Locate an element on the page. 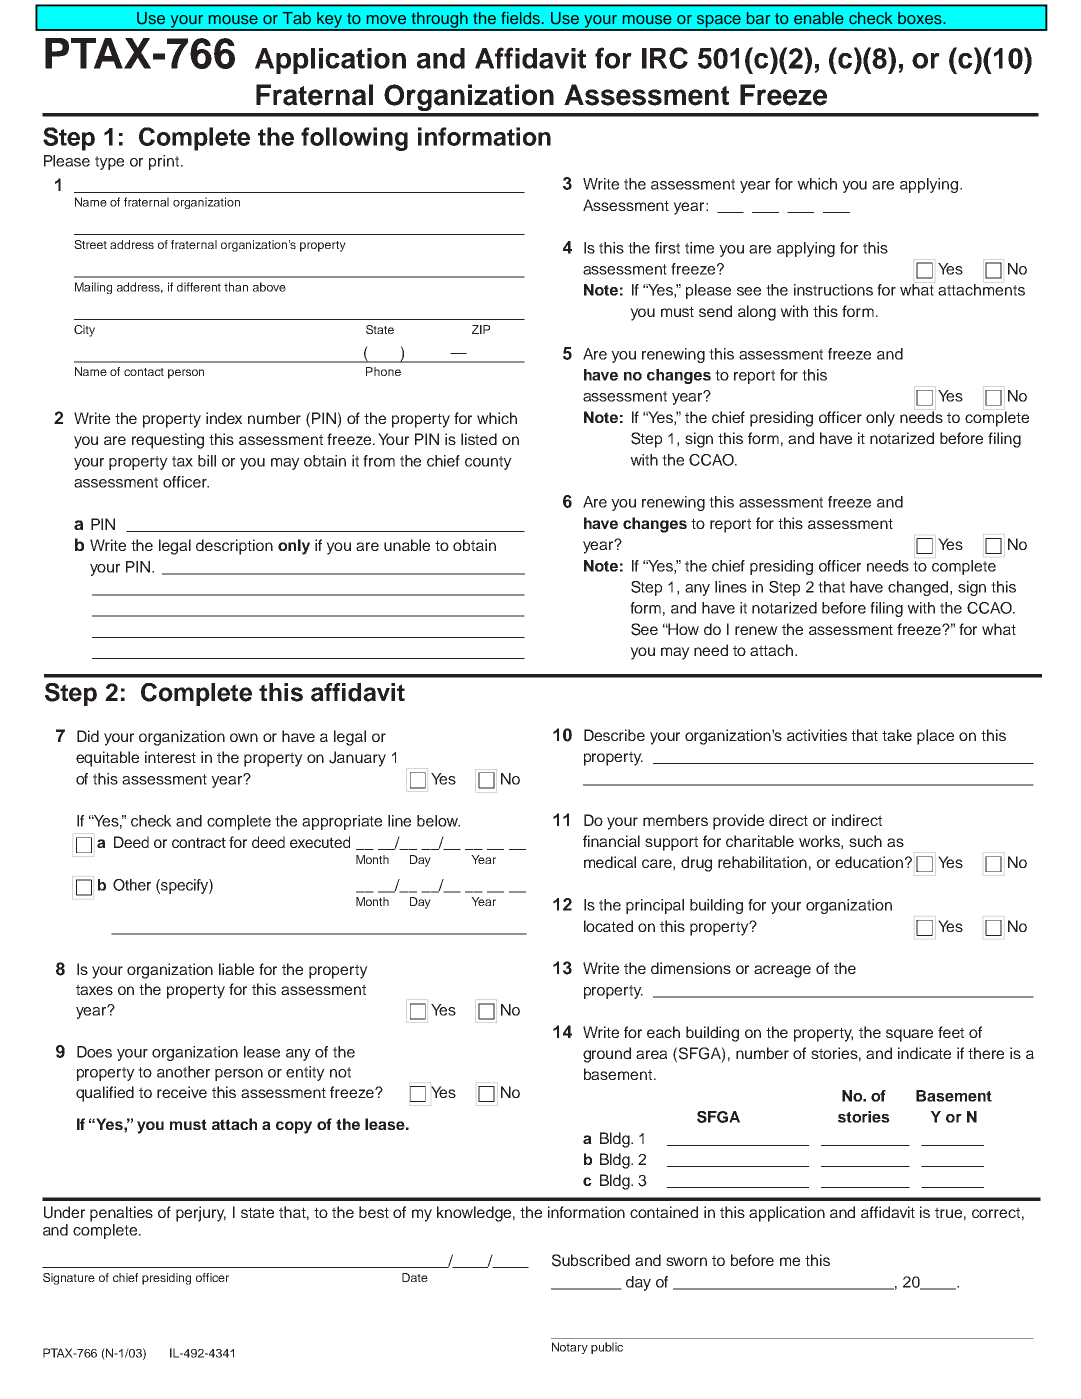  sworn is located at coordinates (686, 1261).
